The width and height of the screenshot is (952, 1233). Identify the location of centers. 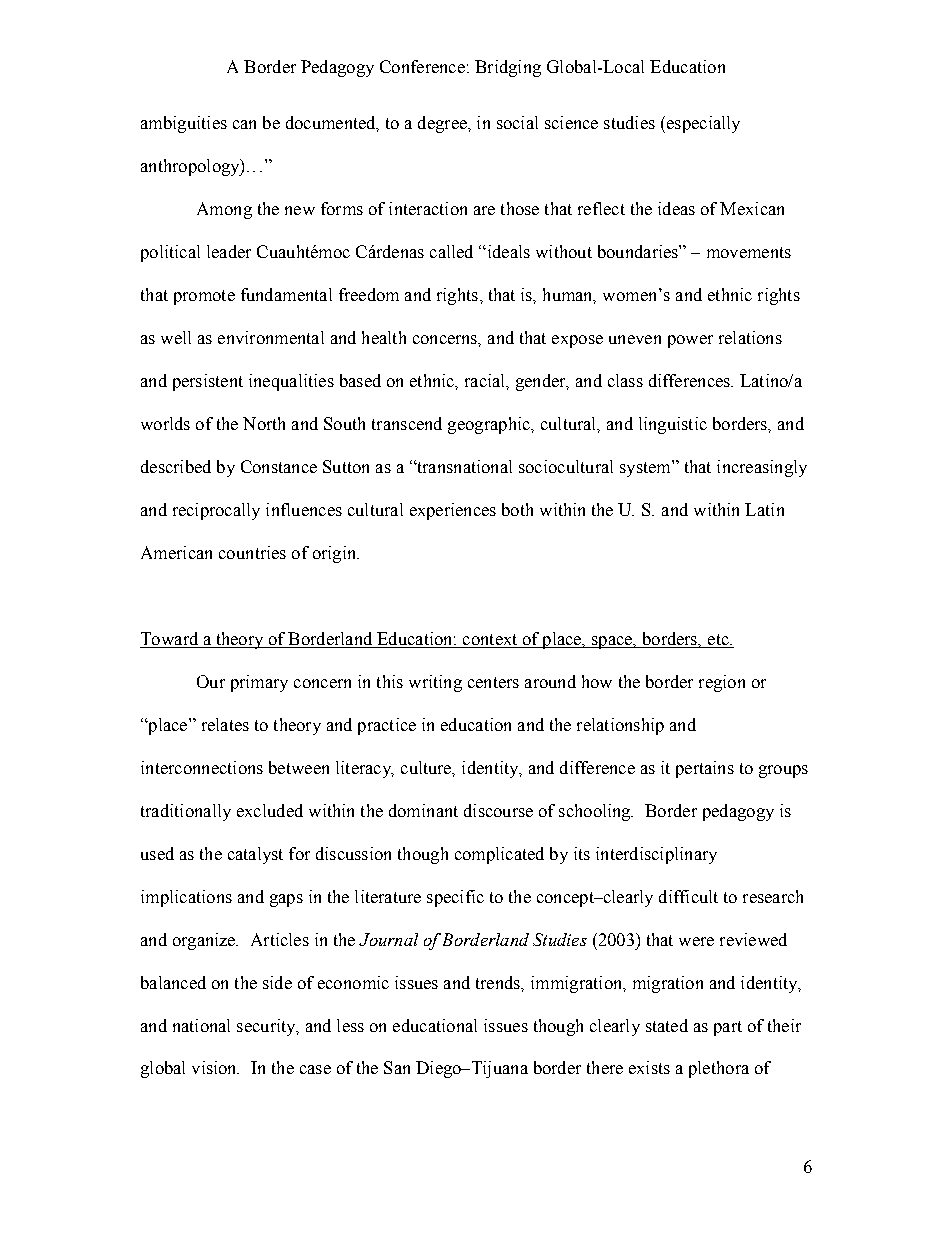
(493, 682).
